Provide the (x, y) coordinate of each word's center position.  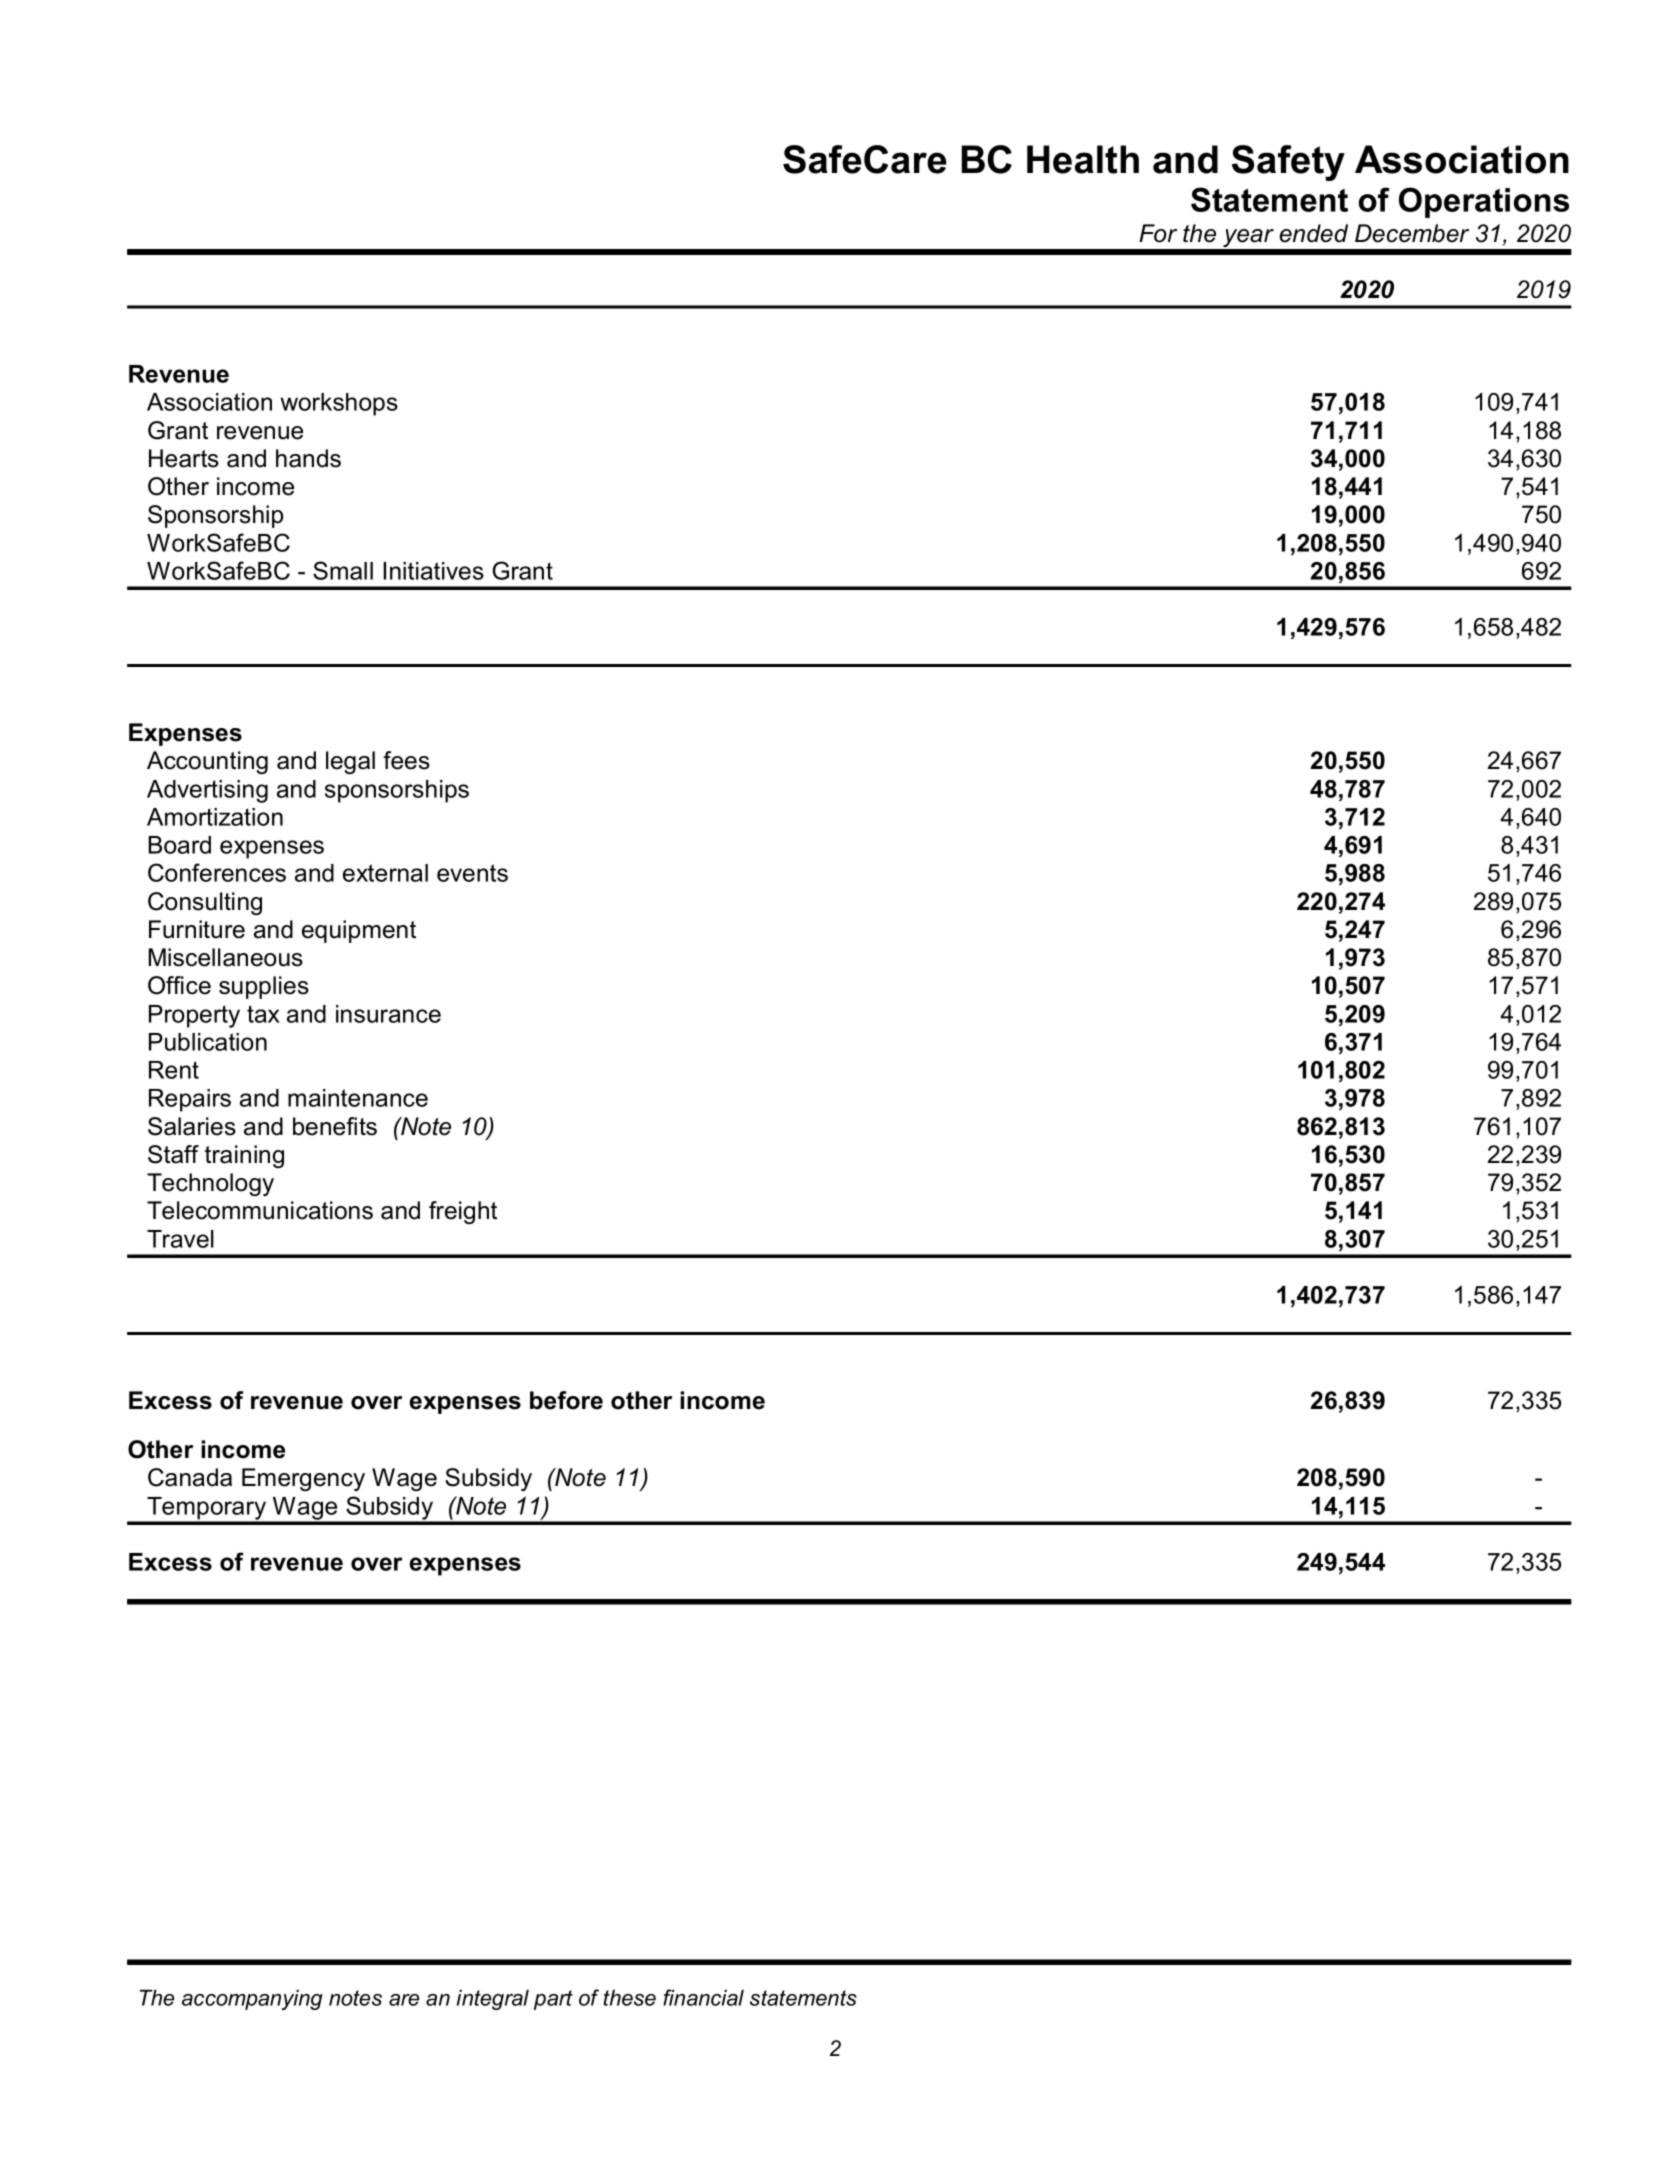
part (553, 2000)
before (566, 1400)
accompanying (252, 2000)
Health (1083, 159)
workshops (339, 404)
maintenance (358, 1098)
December (1412, 233)
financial (703, 1997)
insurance (388, 1014)
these (629, 1998)
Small (343, 570)
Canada (190, 1477)
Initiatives (433, 571)
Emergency (303, 1479)
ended (1313, 233)
